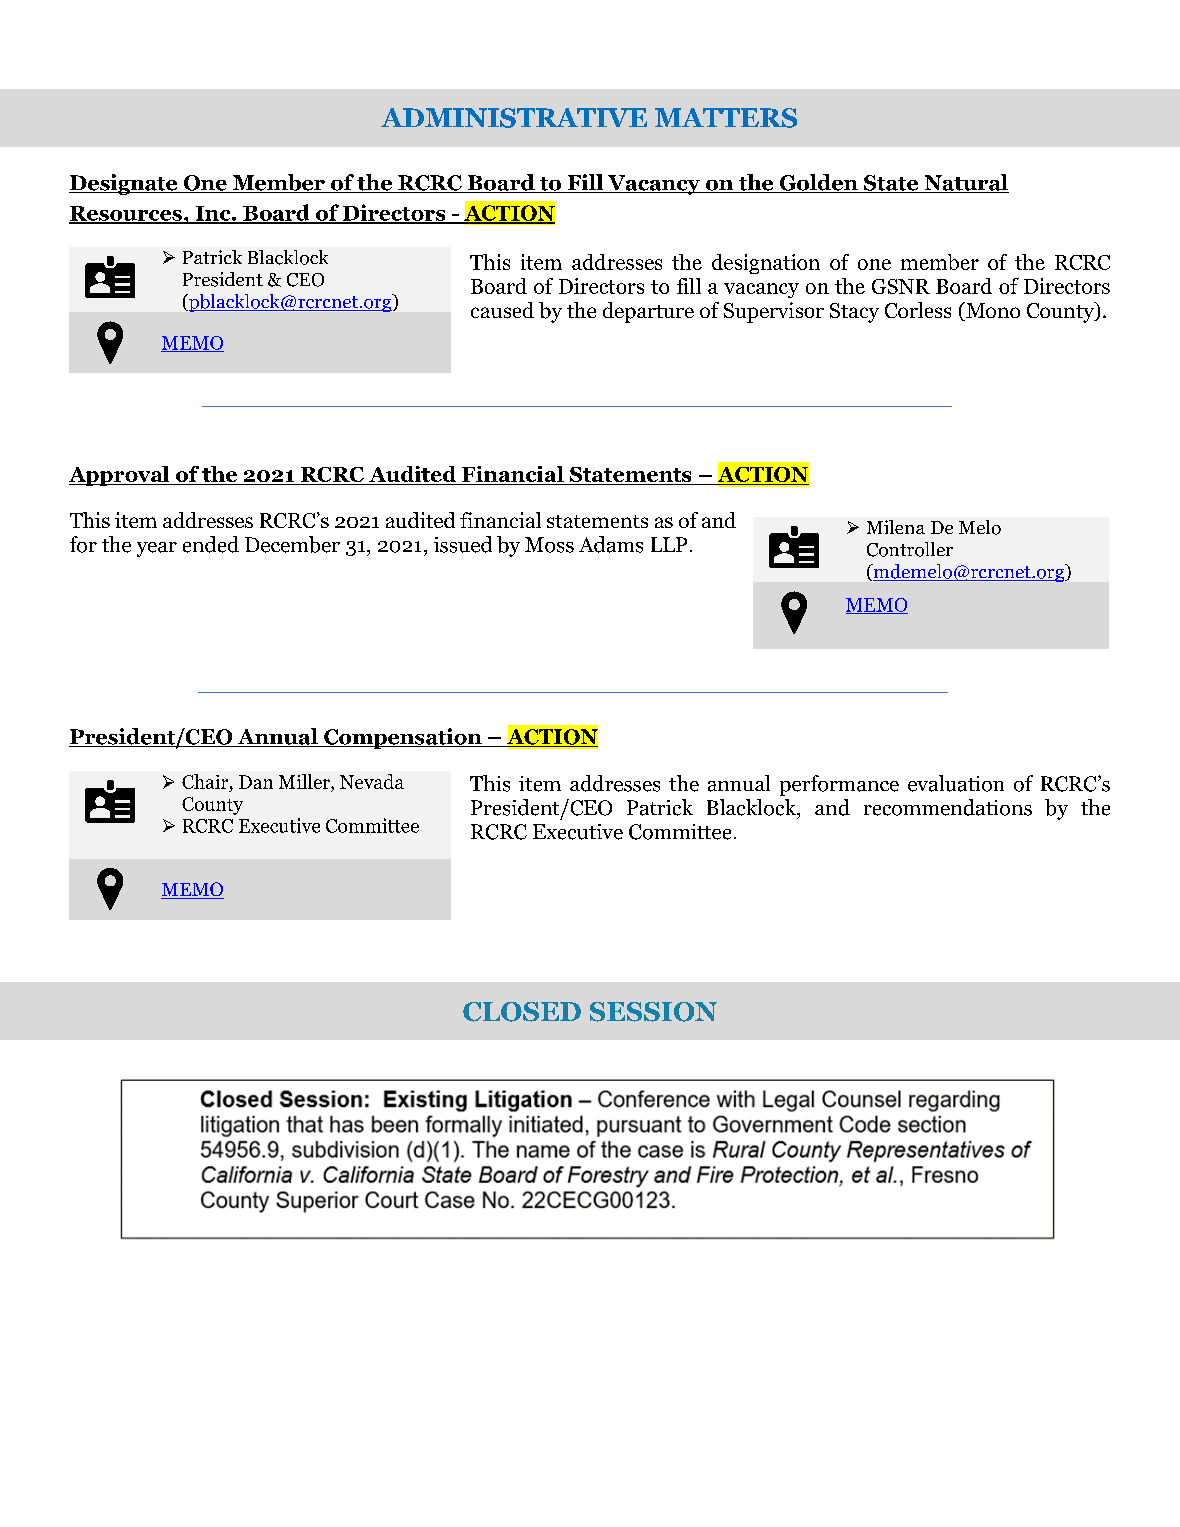  What do you see at coordinates (818, 183) in the screenshot?
I see `Golden` at bounding box center [818, 183].
